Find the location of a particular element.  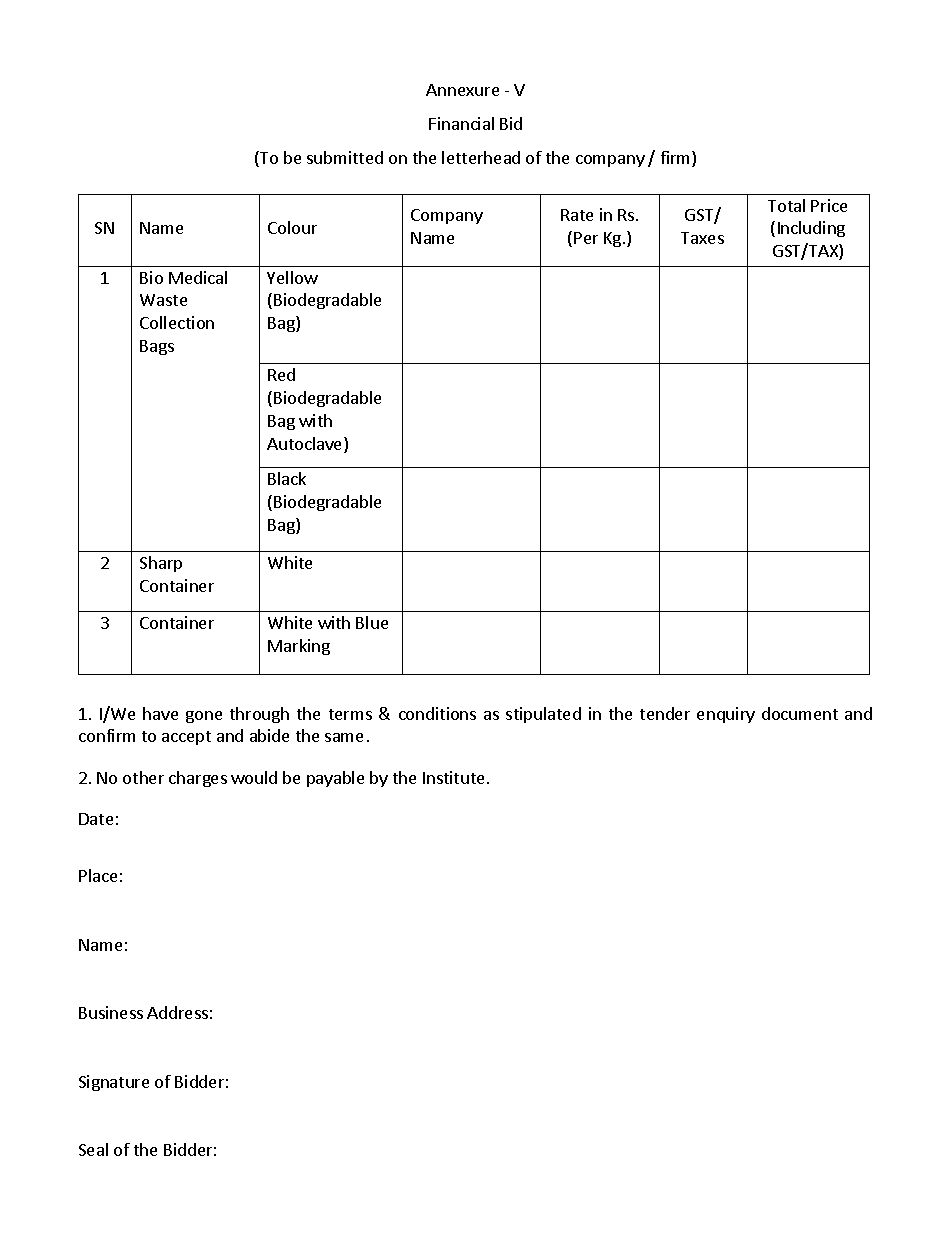

Seal is located at coordinates (93, 1149).
